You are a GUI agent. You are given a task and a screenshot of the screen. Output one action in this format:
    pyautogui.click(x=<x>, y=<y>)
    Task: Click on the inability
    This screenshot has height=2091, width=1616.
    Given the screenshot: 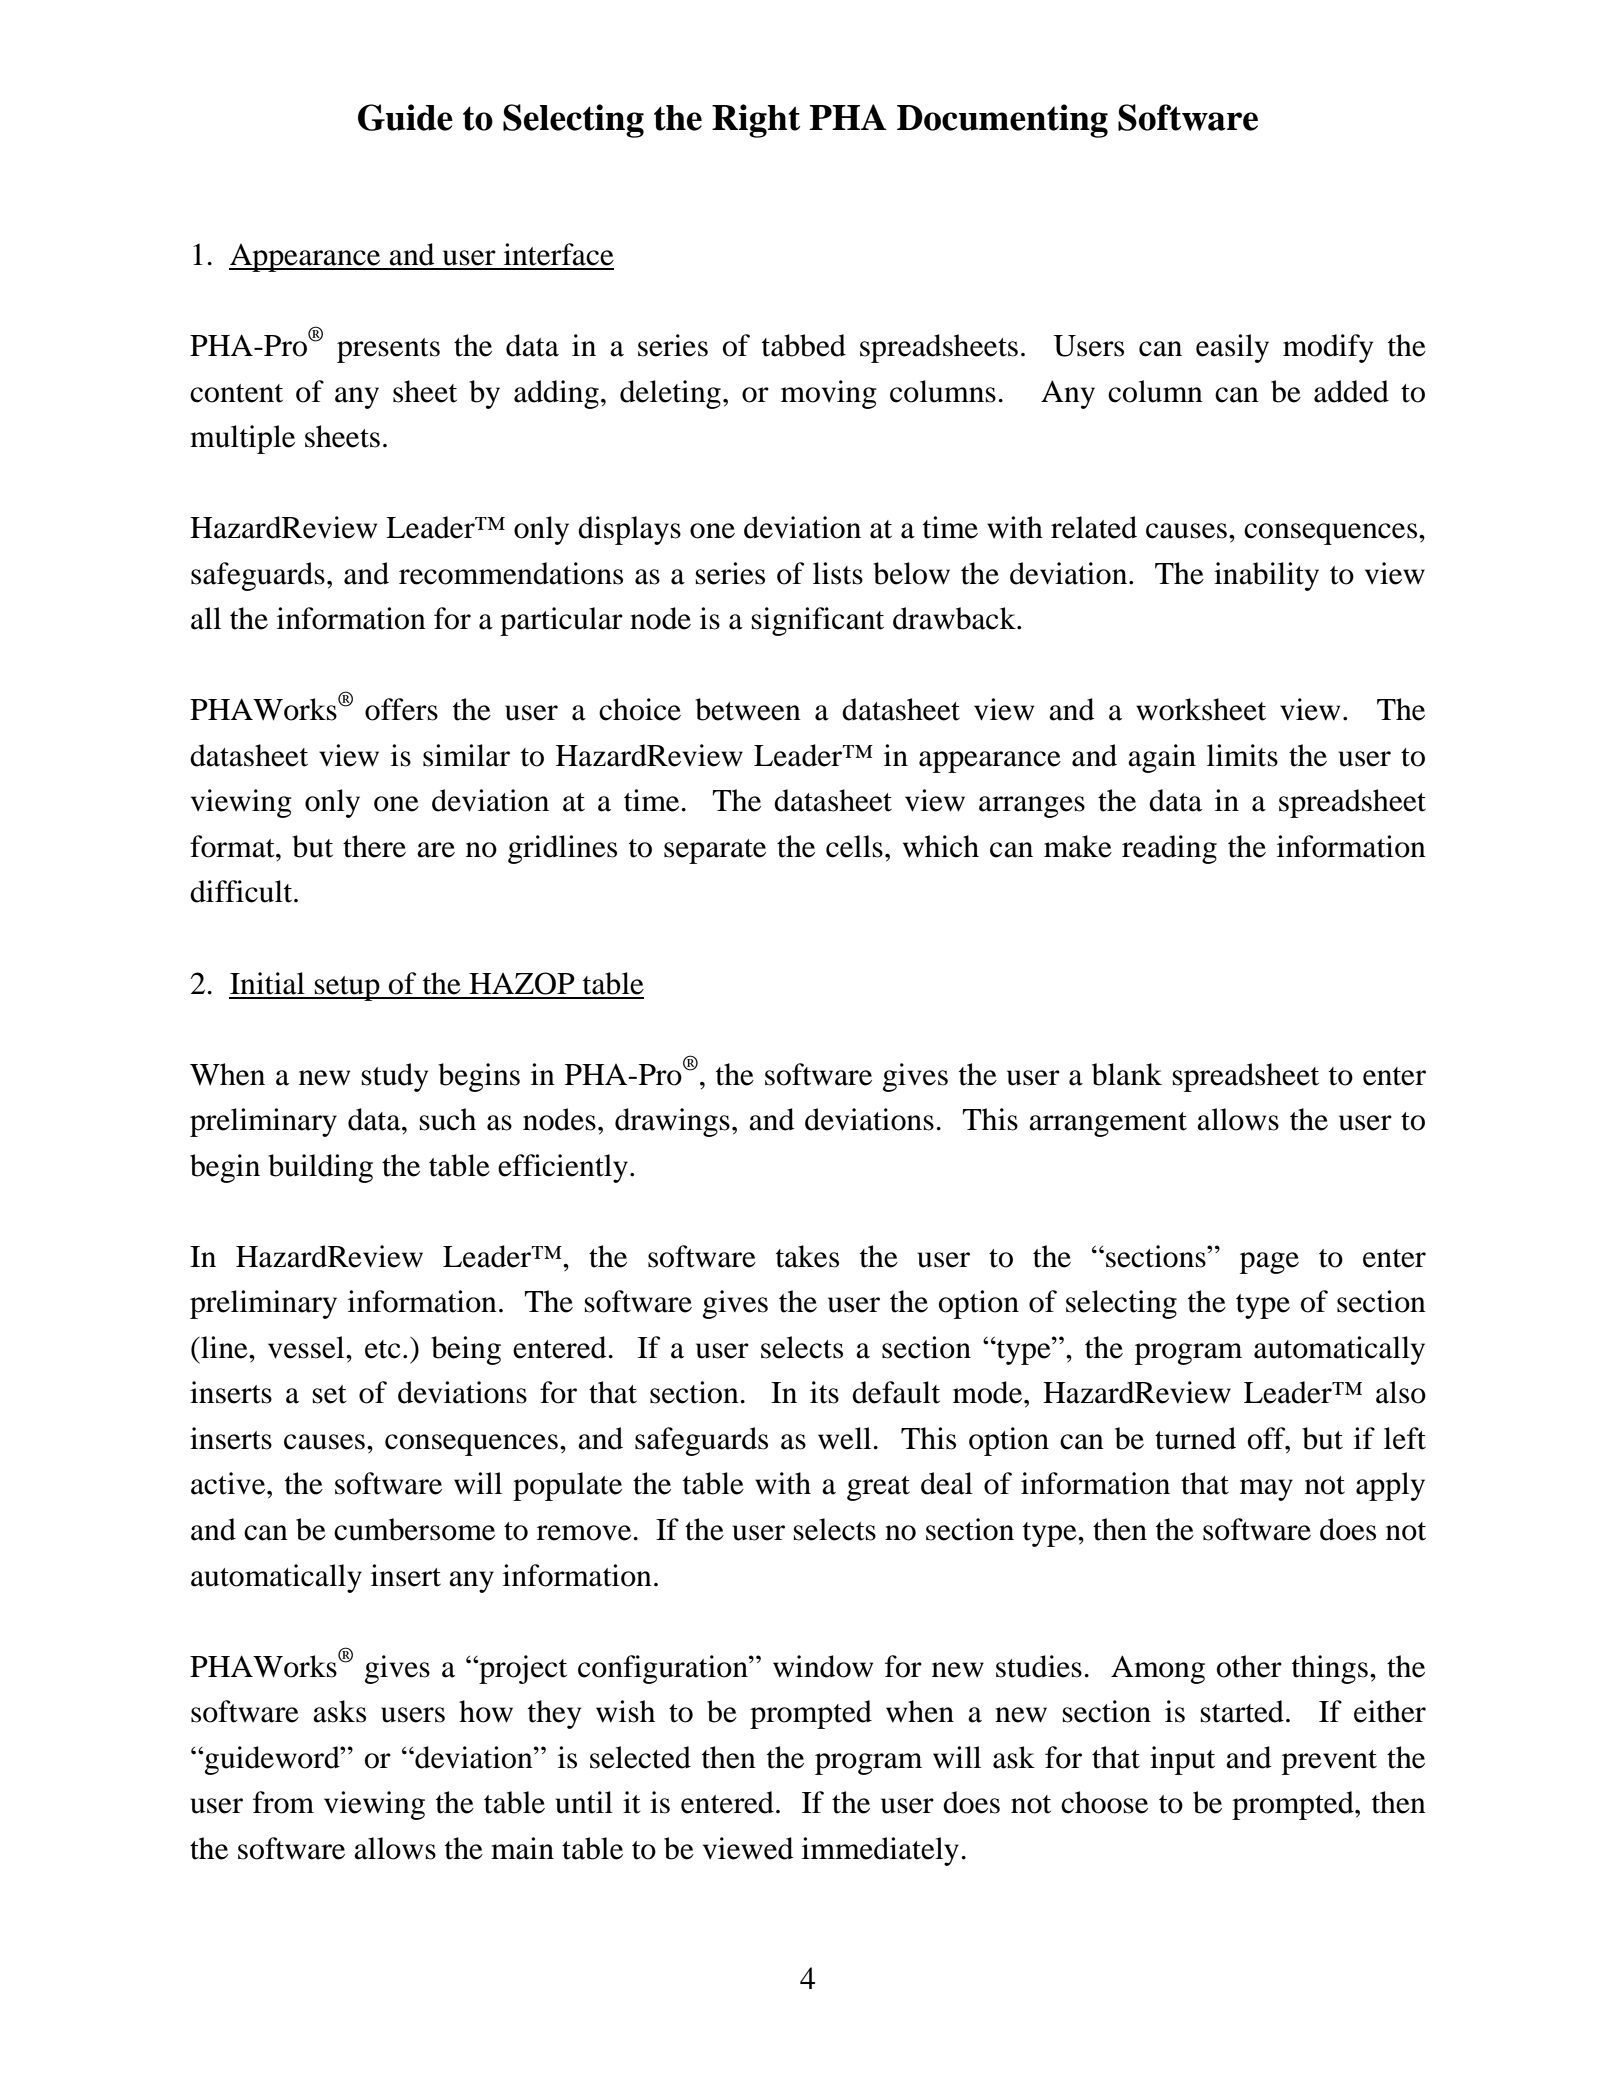 What is the action you would take?
    pyautogui.click(x=1266, y=576)
